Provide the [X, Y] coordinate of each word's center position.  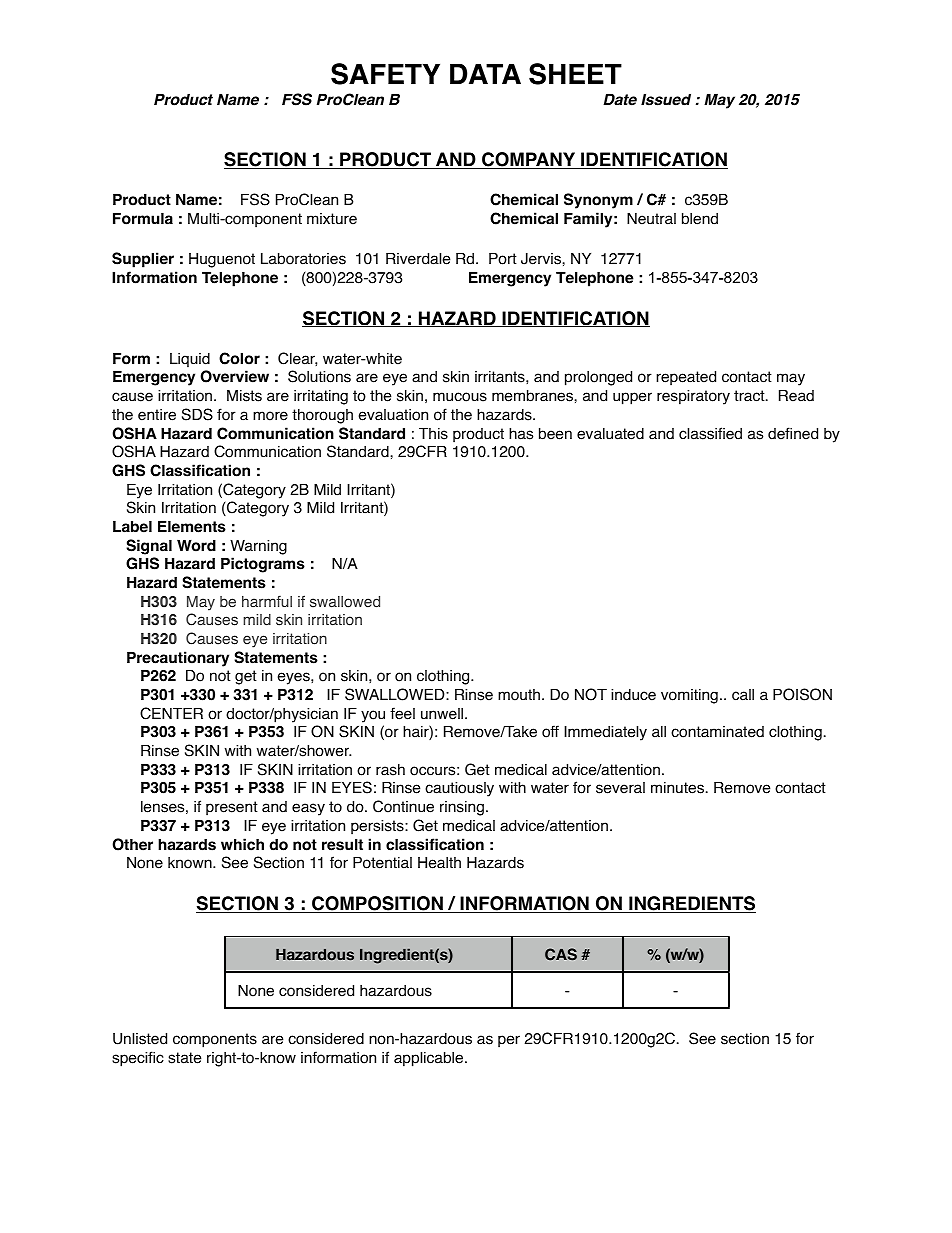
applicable [430, 1059]
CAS [561, 954]
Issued [666, 99]
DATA [485, 74]
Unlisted [140, 1038]
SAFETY [385, 74]
